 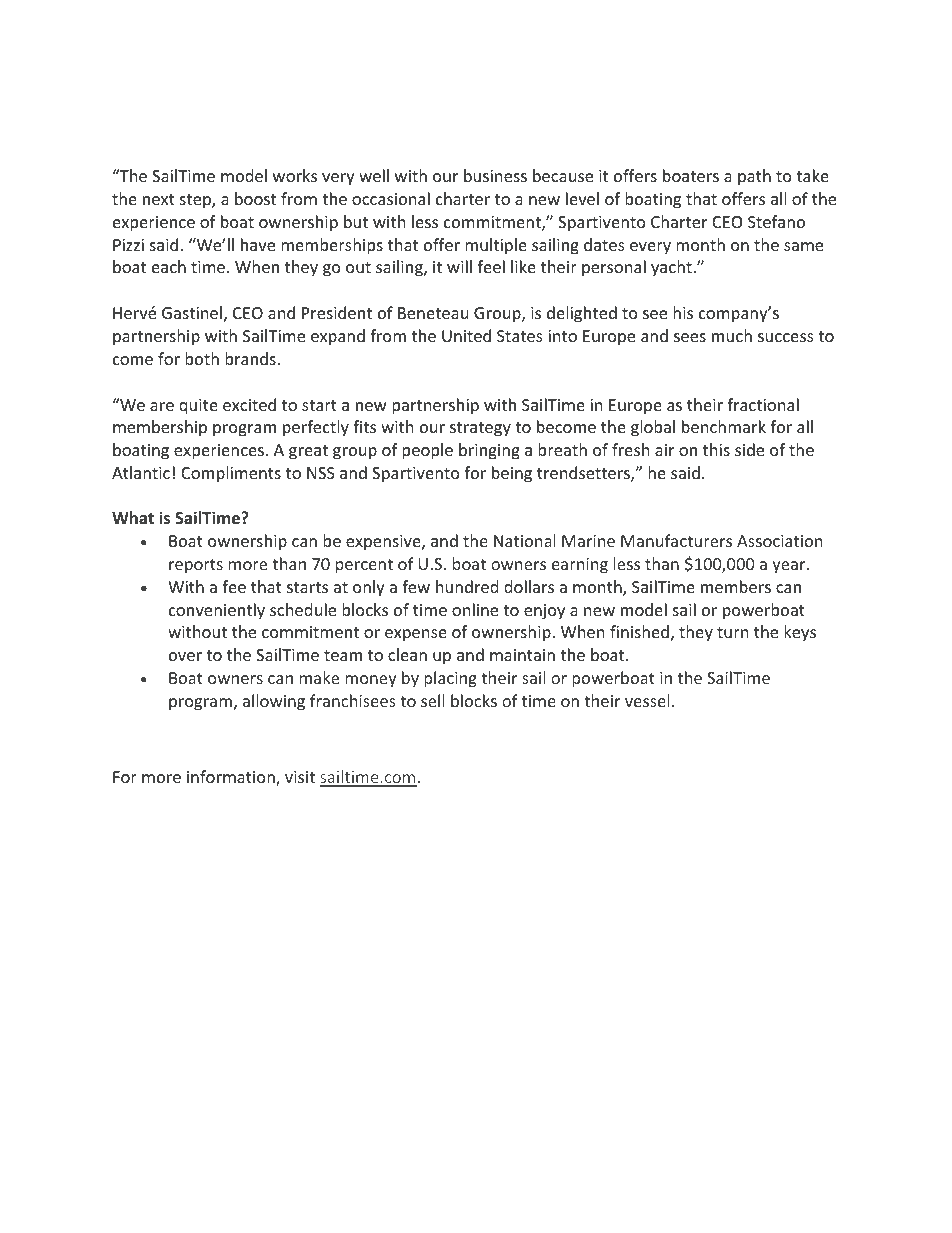 I want to click on information, so click(x=232, y=778).
